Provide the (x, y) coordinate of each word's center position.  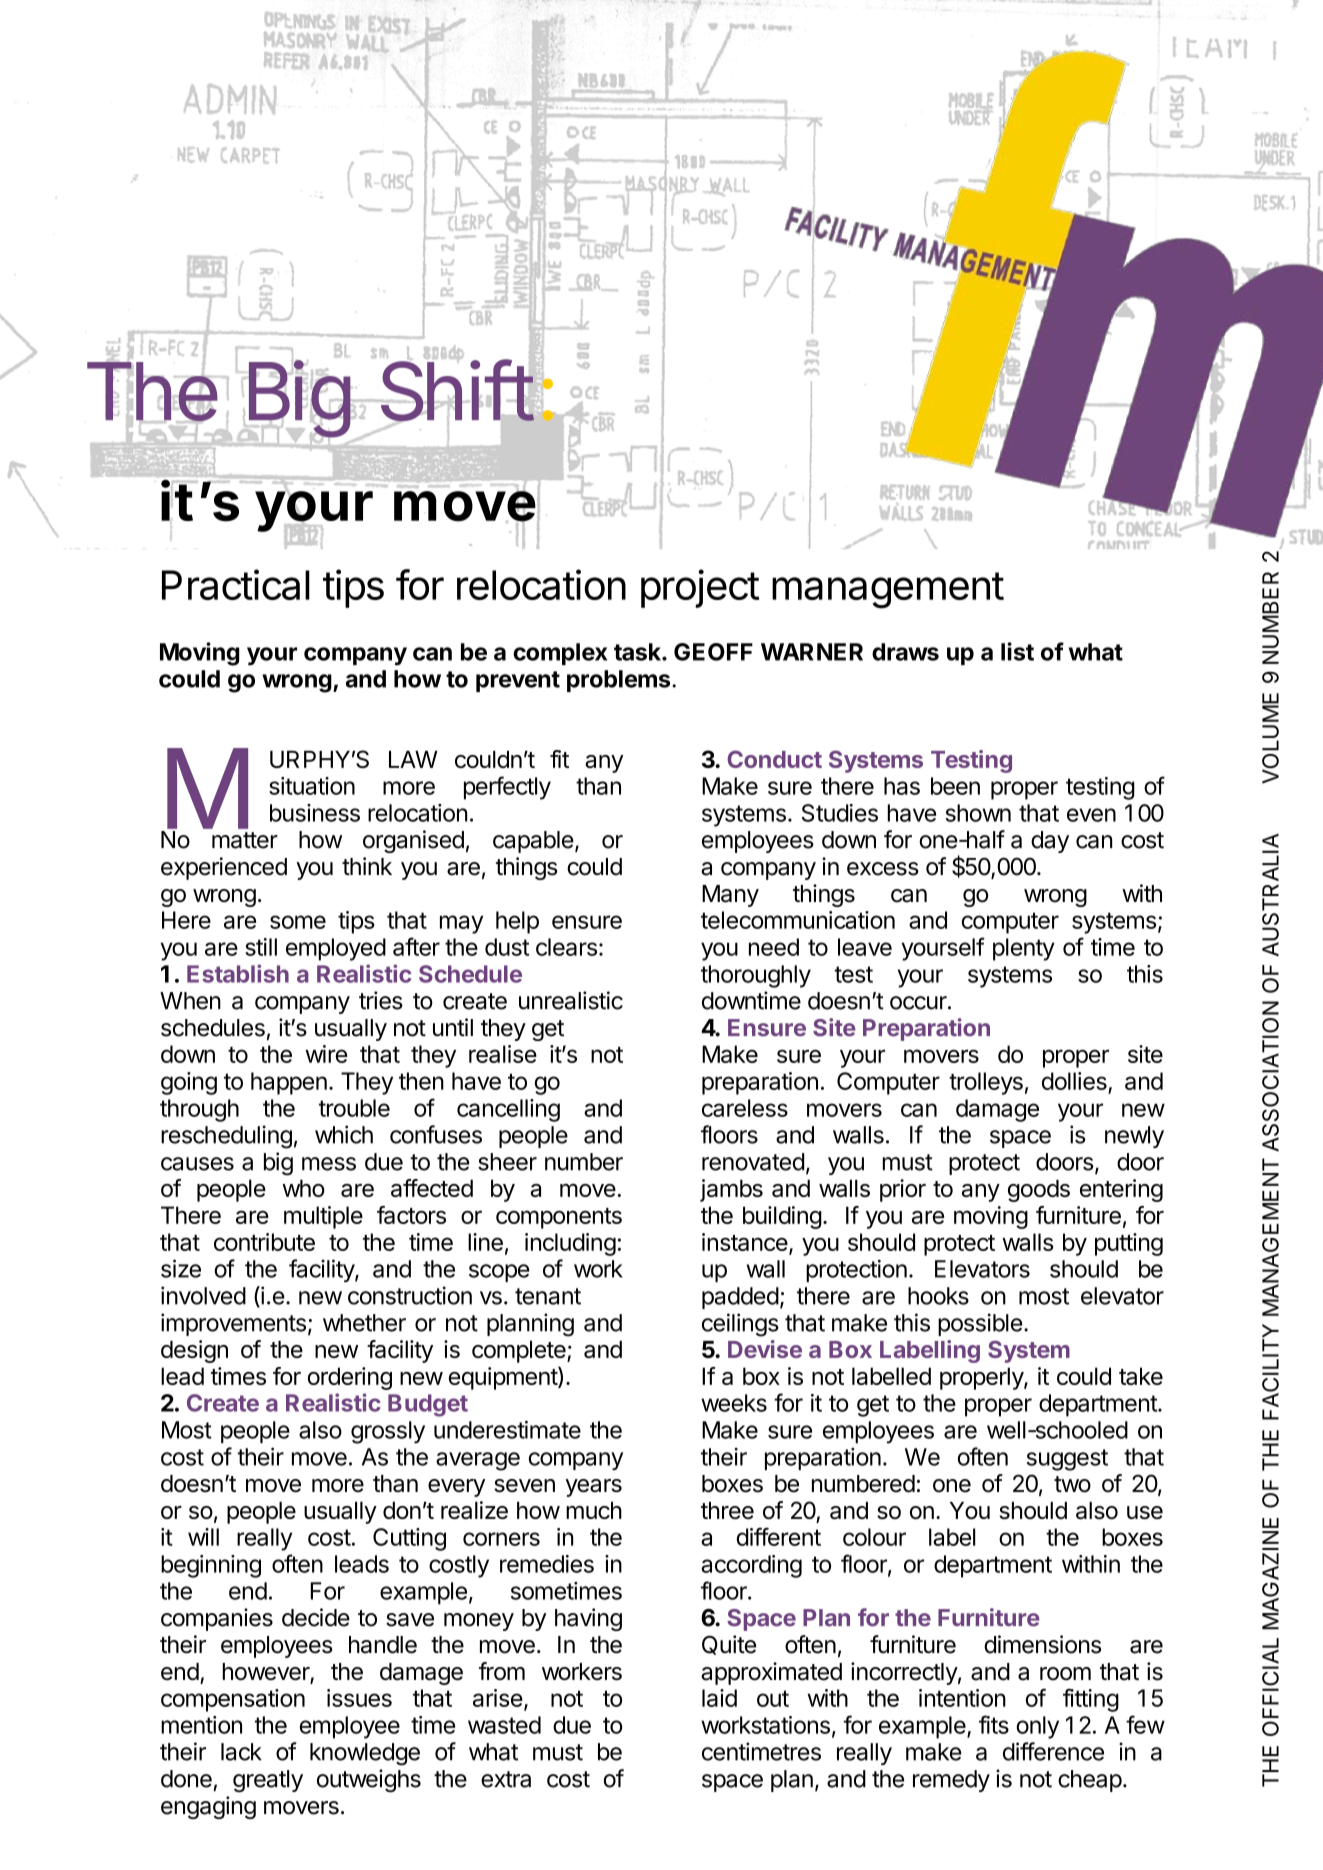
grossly (388, 1432)
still (261, 947)
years (594, 1488)
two (1072, 1484)
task (638, 652)
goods (1039, 1190)
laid (719, 1698)
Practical (236, 584)
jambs (731, 1190)
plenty (1024, 949)
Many (730, 896)
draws (905, 652)
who (303, 1188)
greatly (268, 1781)
